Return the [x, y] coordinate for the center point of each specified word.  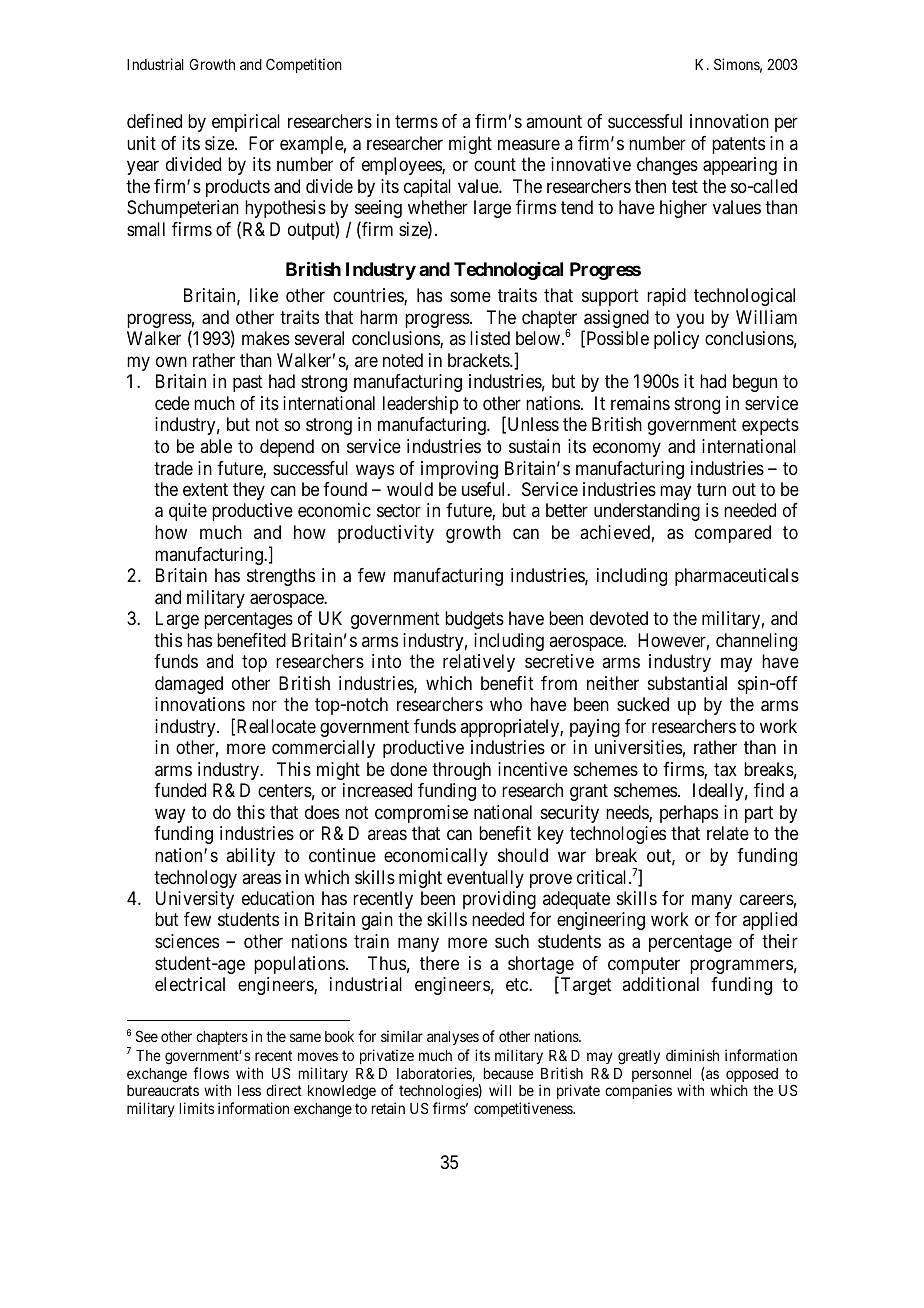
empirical [246, 123]
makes [266, 338]
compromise [421, 814]
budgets [474, 620]
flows [211, 1073]
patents [738, 145]
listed [490, 338]
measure [529, 145]
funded [180, 790]
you [690, 320]
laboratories [435, 1074]
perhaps [689, 814]
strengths [281, 577]
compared [733, 534]
